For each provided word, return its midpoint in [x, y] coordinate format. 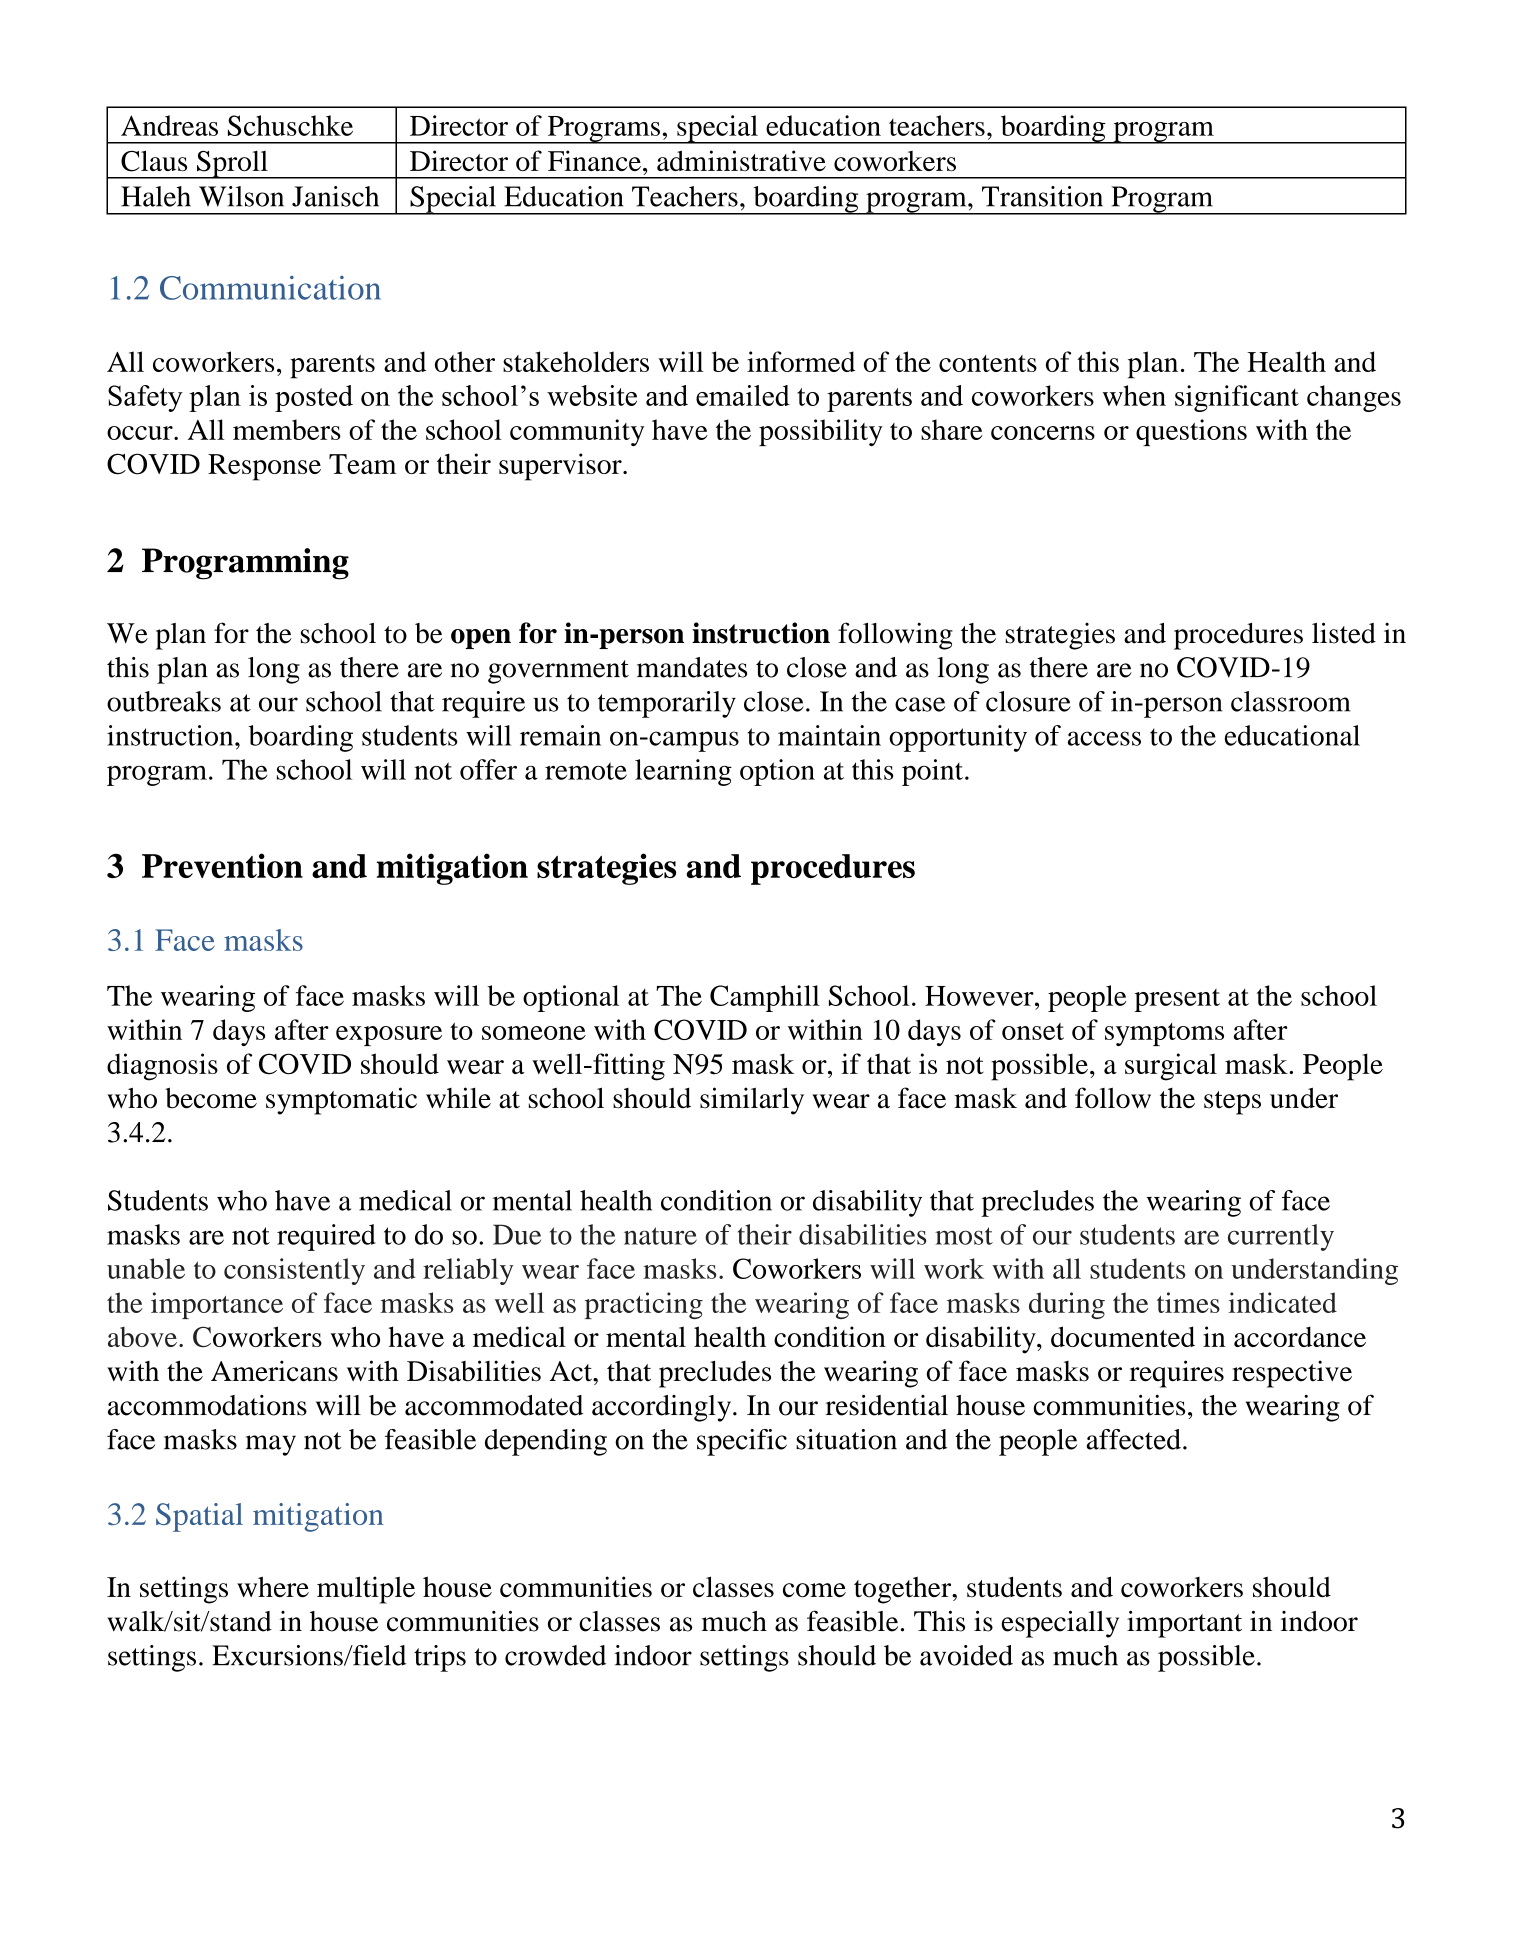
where [273, 1587]
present [1177, 1000]
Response [264, 467]
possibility [821, 432]
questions [1191, 432]
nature [660, 1236]
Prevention [222, 865]
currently [1281, 1237]
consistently [294, 1271]
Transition [1042, 196]
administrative [741, 160]
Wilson [241, 196]
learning [683, 772]
